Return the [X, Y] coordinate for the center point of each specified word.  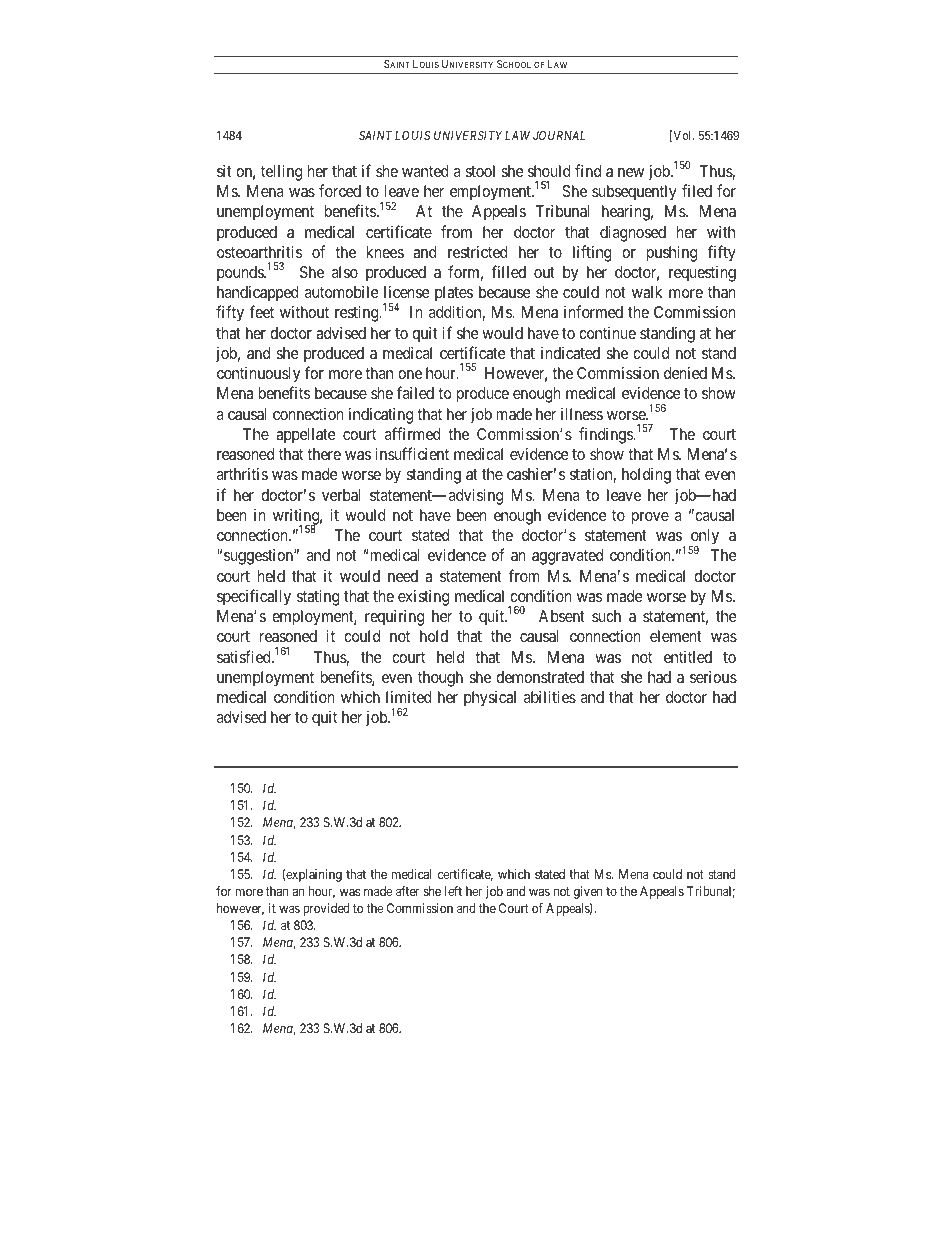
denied [685, 373]
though [440, 679]
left [453, 891]
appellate [306, 436]
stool [480, 171]
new [631, 172]
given [588, 892]
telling [281, 173]
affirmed [413, 433]
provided [326, 909]
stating [318, 598]
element [676, 636]
